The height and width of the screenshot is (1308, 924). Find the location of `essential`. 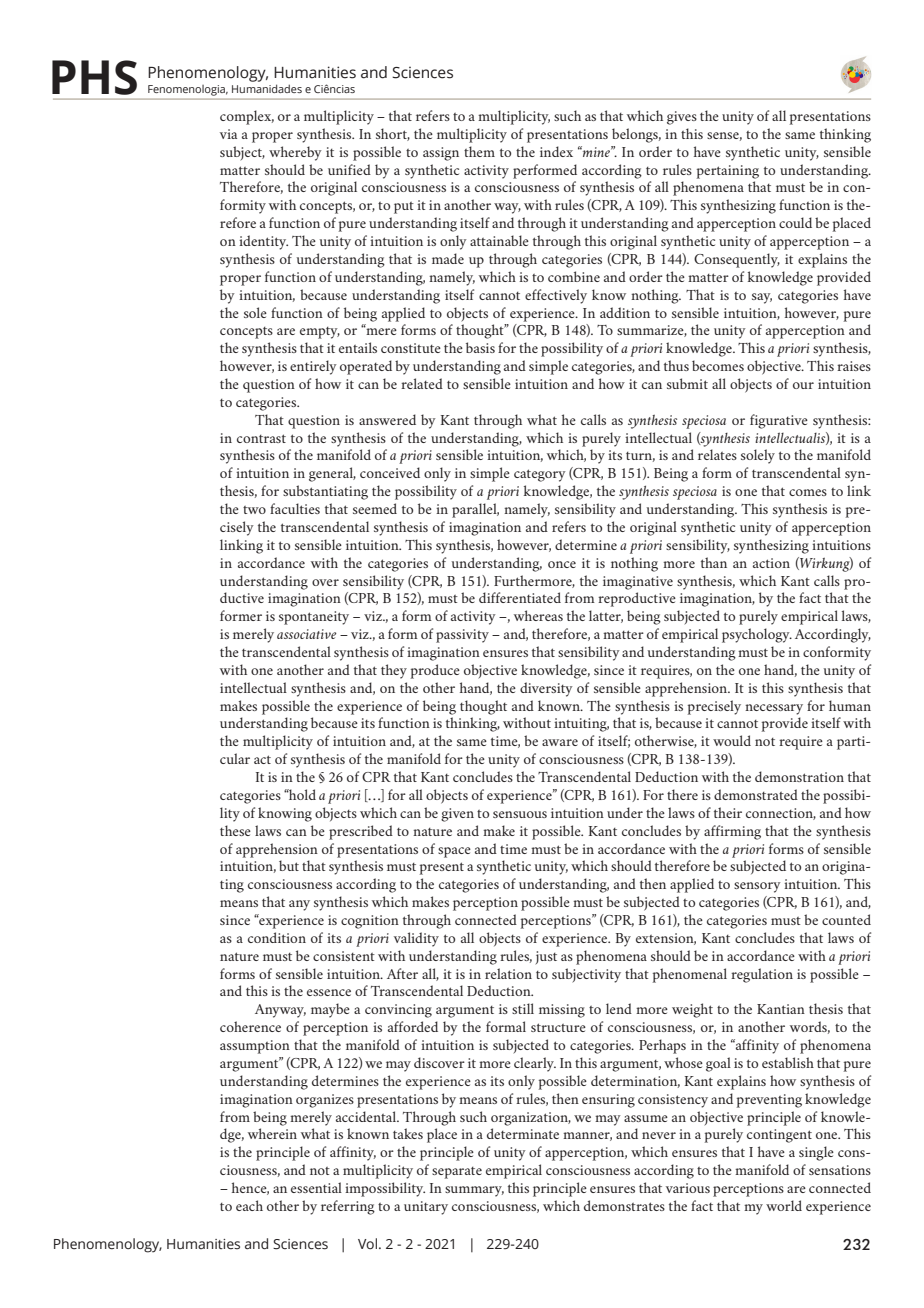

essential is located at coordinates (316, 1187).
